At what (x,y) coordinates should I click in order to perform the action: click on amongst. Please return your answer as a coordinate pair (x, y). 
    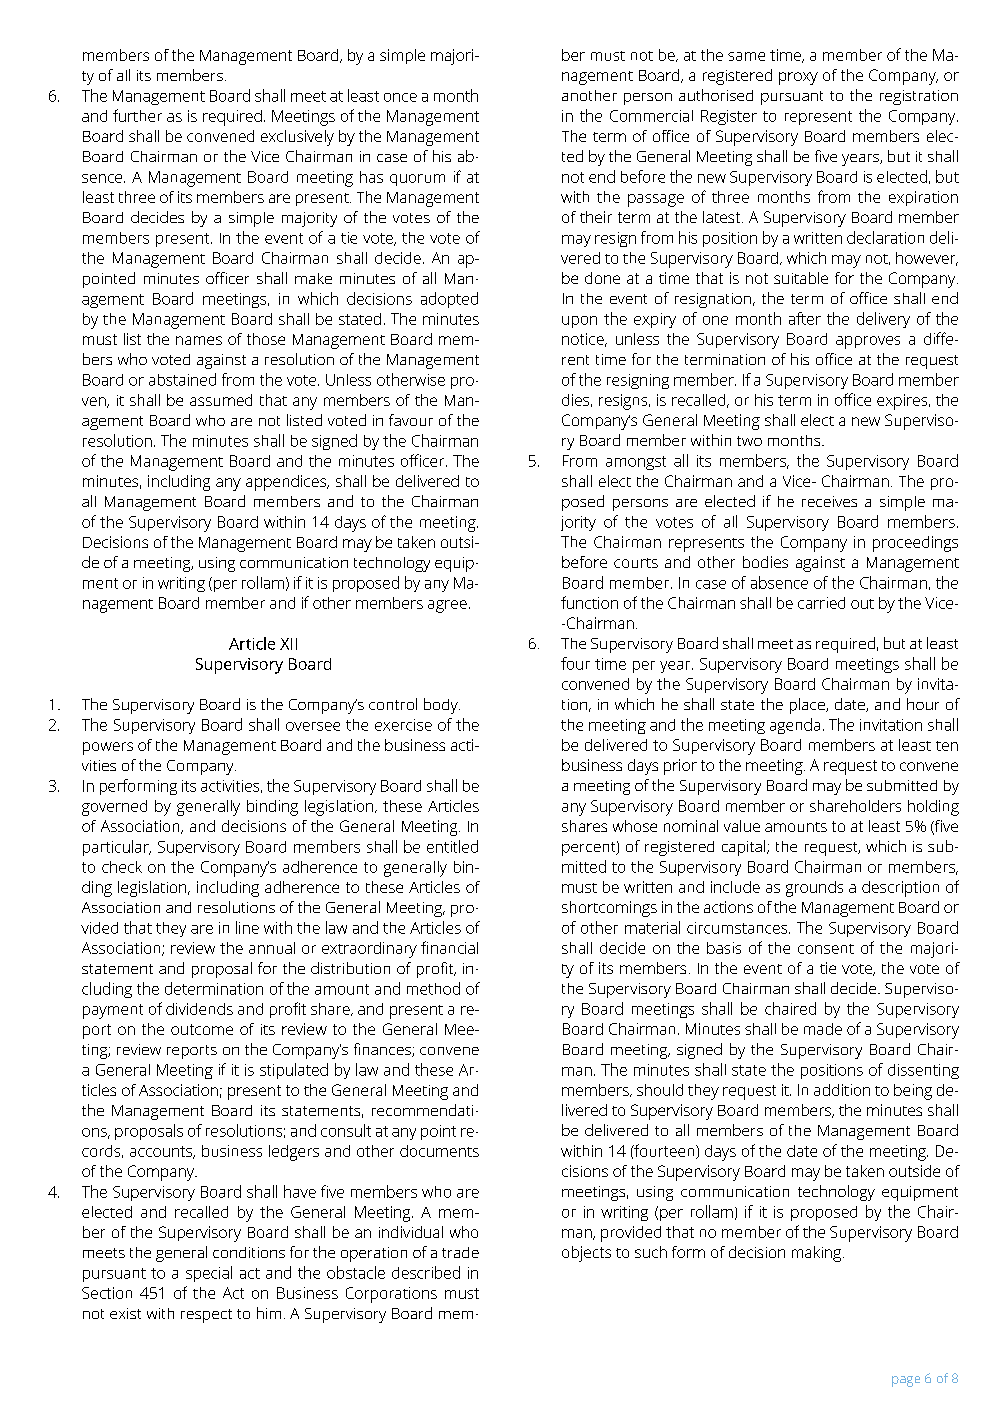
    Looking at the image, I should click on (636, 463).
